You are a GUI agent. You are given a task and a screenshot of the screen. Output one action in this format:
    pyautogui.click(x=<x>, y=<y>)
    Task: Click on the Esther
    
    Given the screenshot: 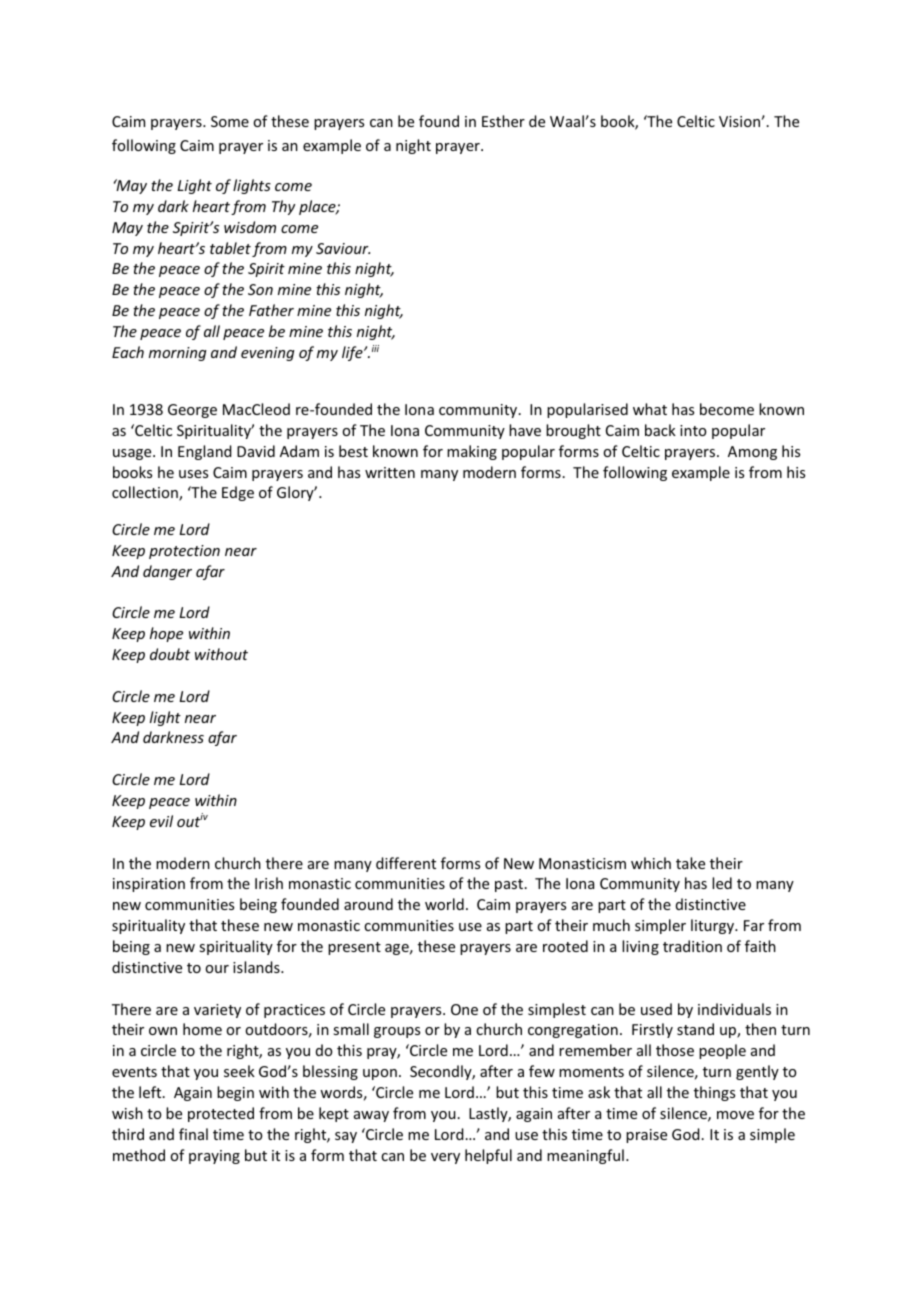 What is the action you would take?
    pyautogui.click(x=503, y=121)
